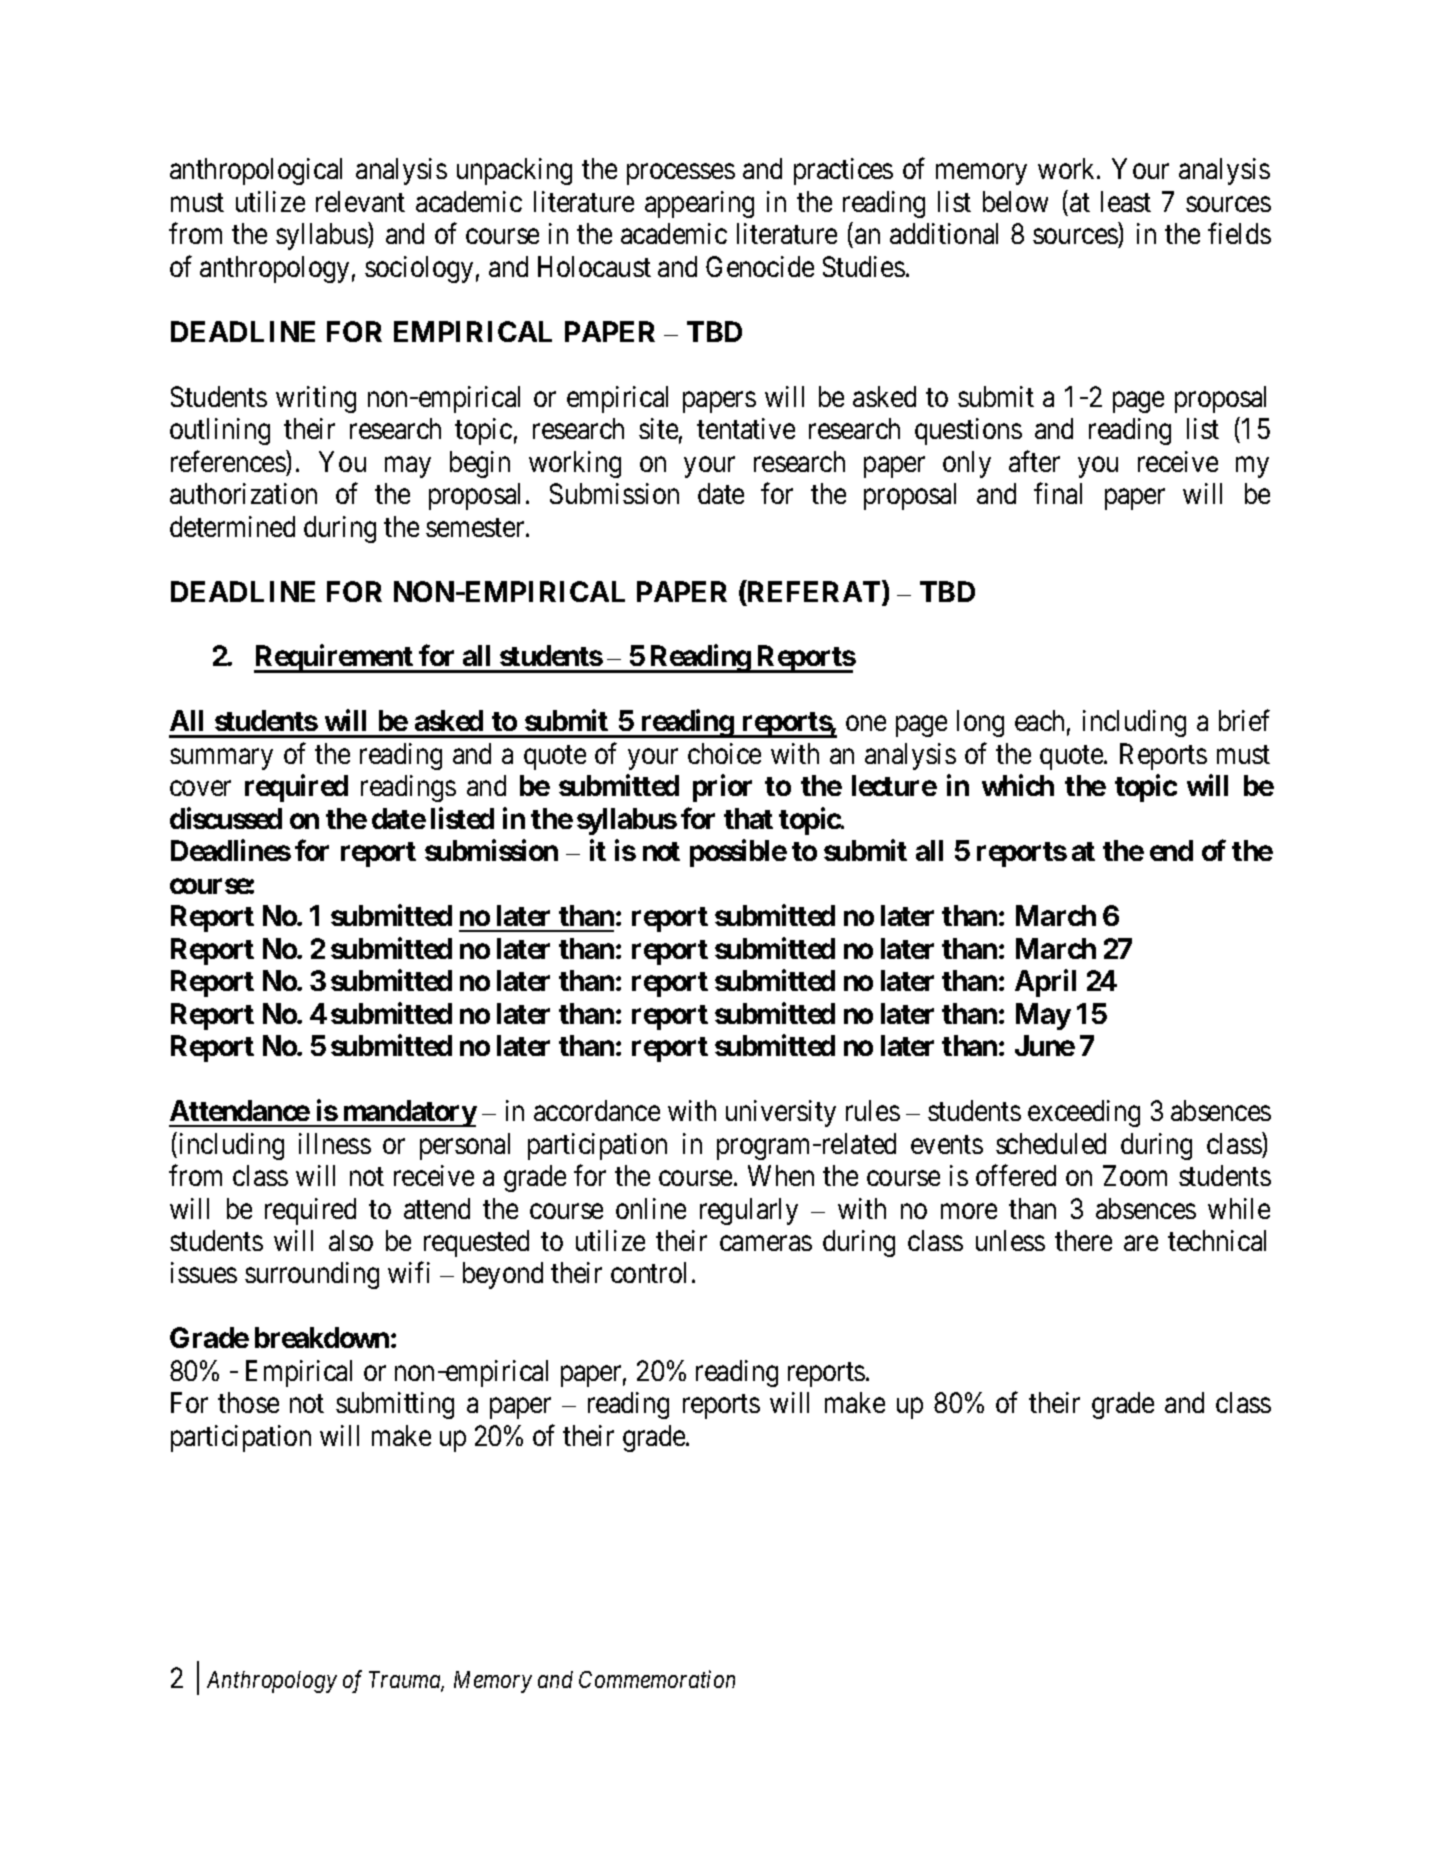 The height and width of the screenshot is (1864, 1440). I want to click on mandatory, so click(408, 1113).
